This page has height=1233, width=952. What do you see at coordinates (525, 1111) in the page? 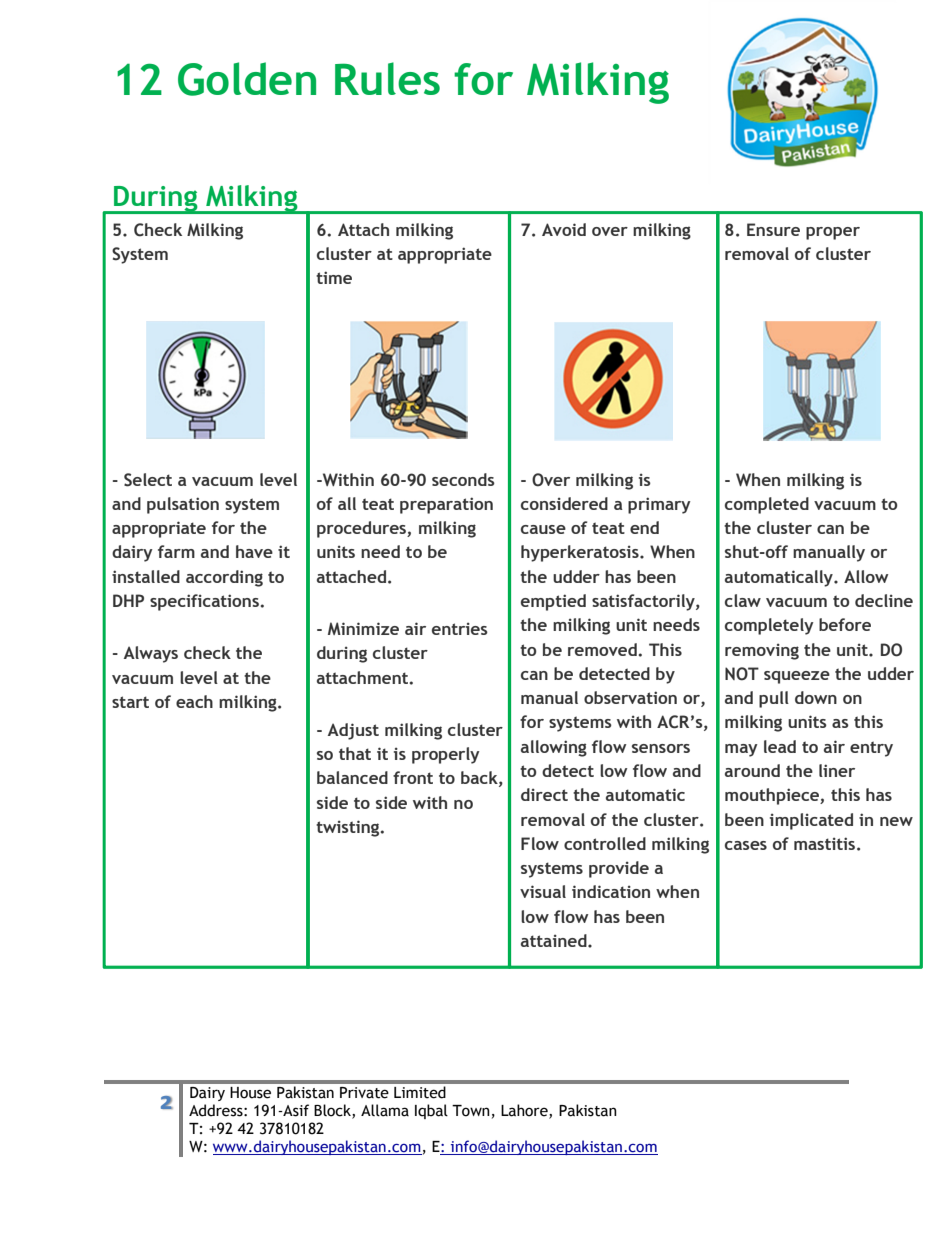
I see `Lahore` at bounding box center [525, 1111].
